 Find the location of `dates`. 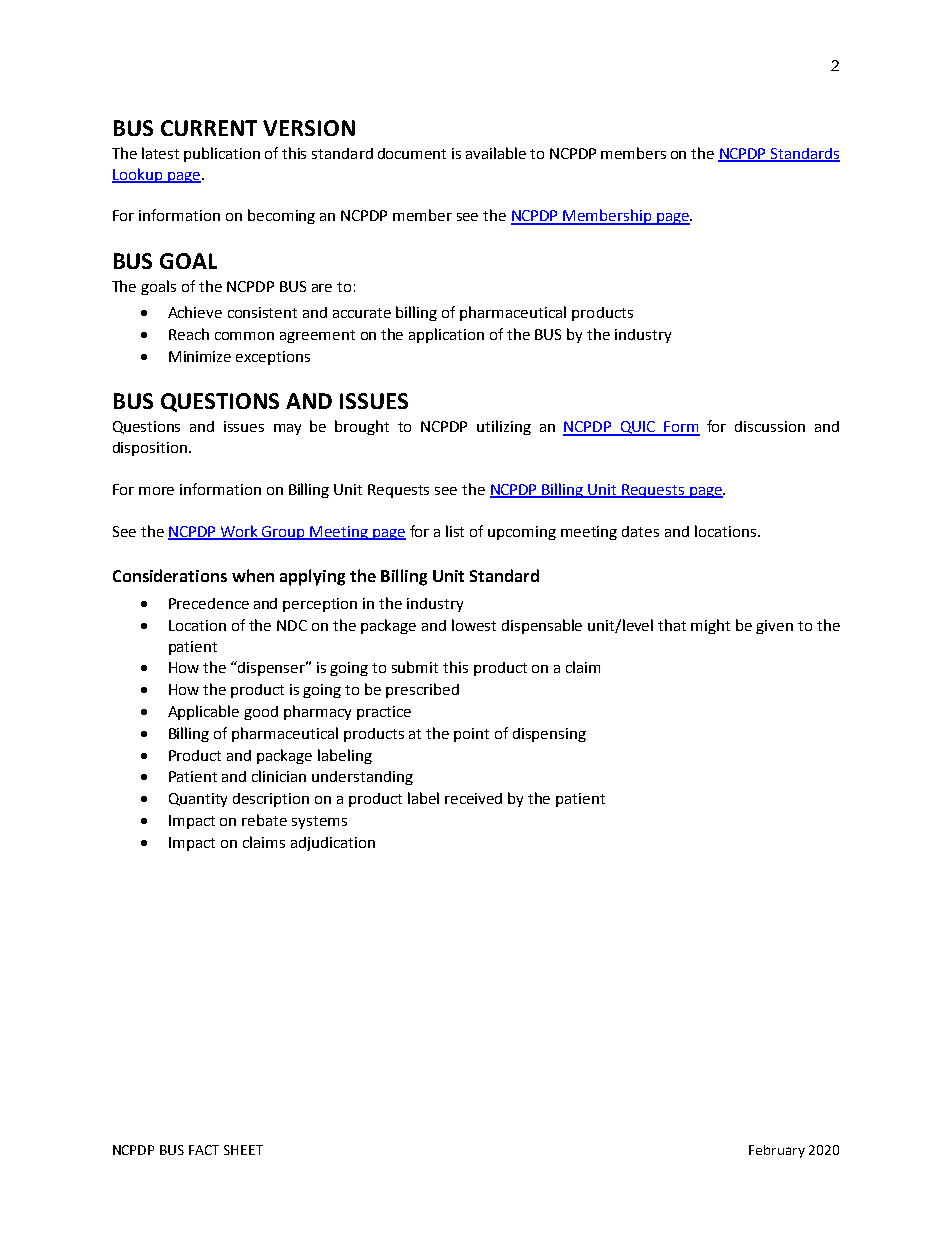

dates is located at coordinates (640, 531).
